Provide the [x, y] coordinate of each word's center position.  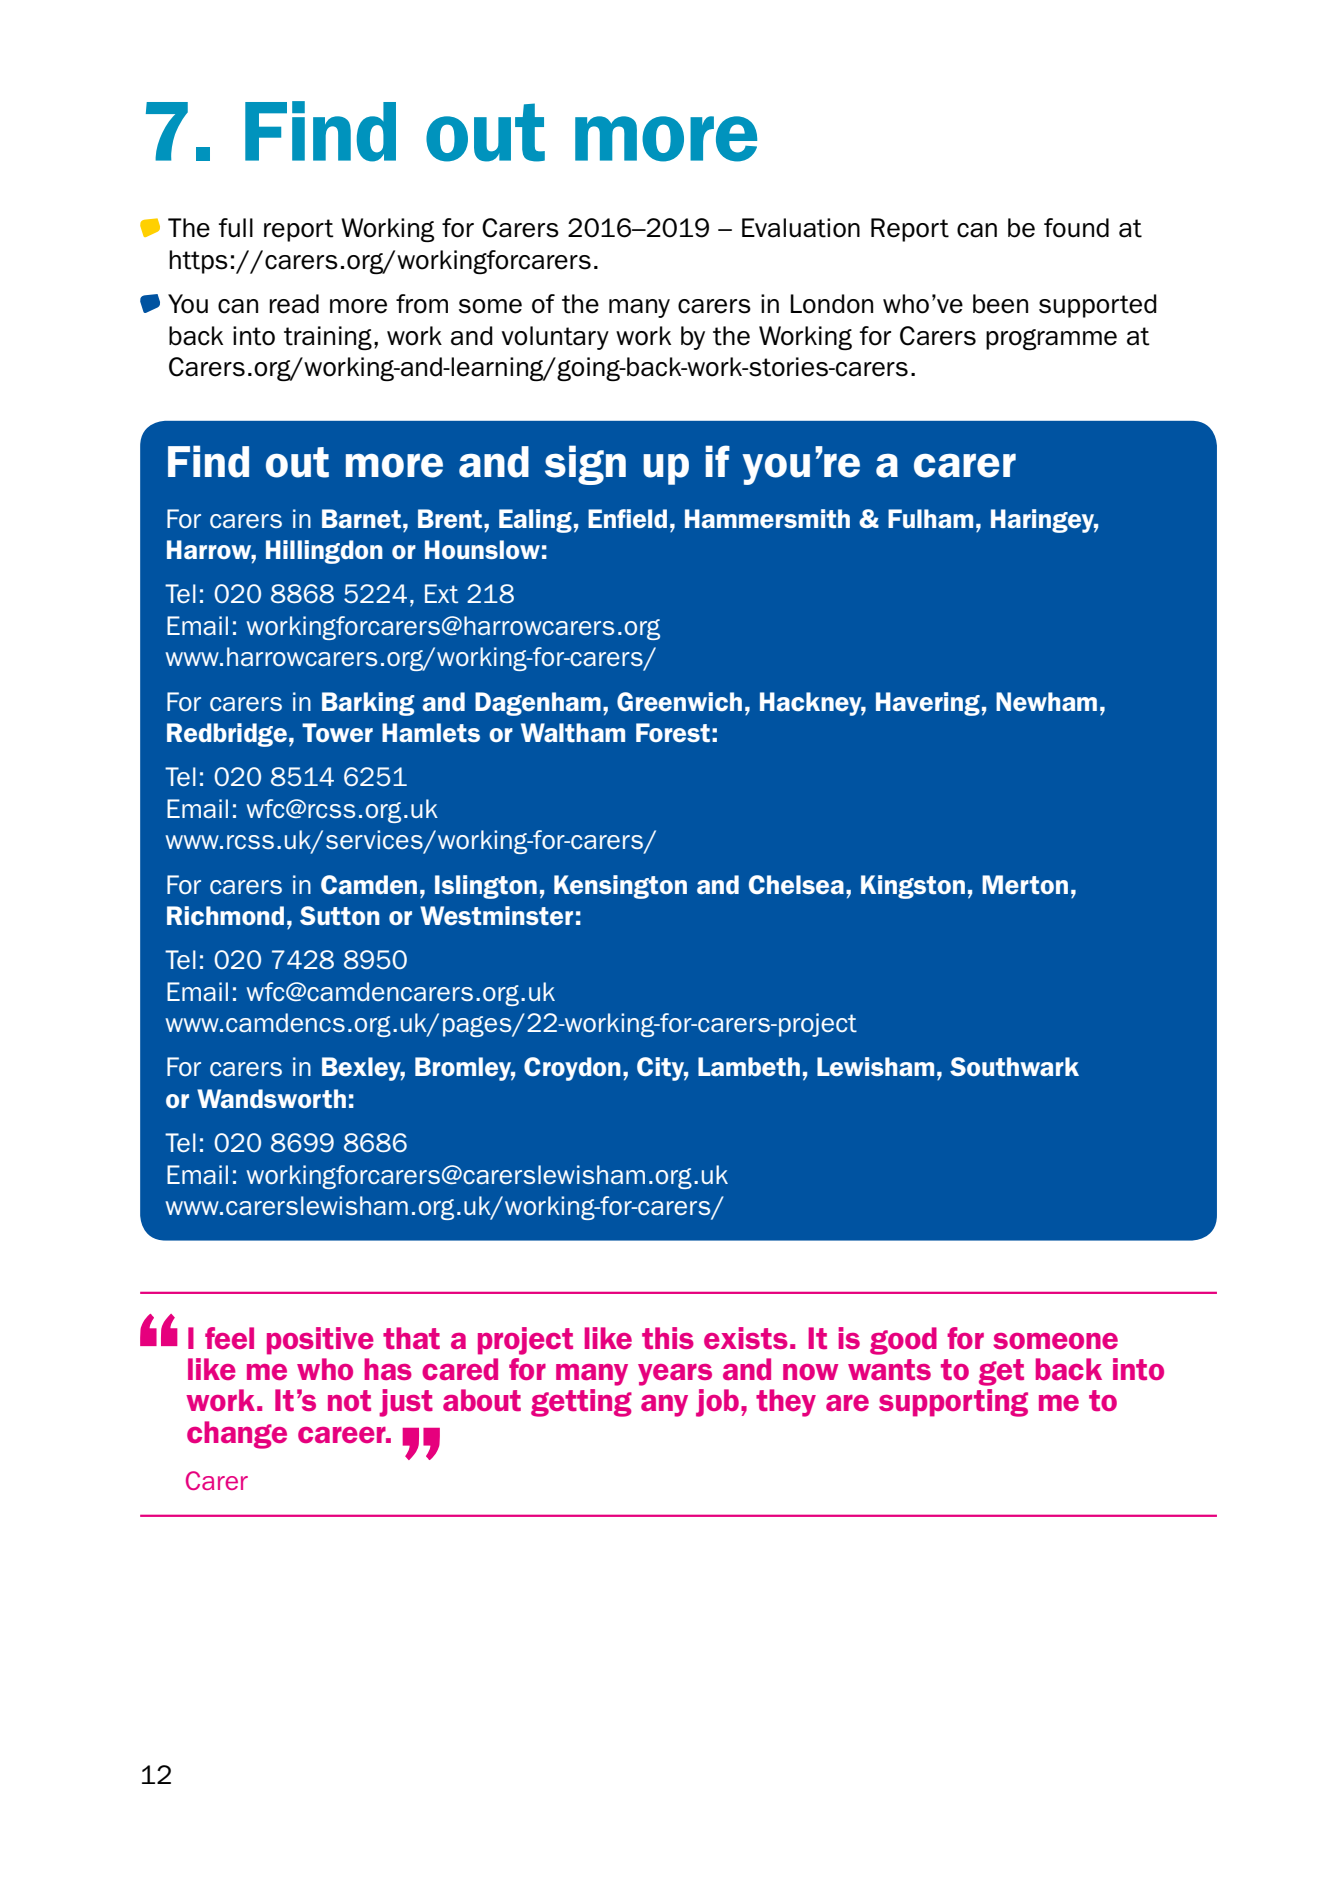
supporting [953, 1403]
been [1000, 304]
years [675, 1375]
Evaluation [801, 228]
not [349, 1400]
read [294, 304]
